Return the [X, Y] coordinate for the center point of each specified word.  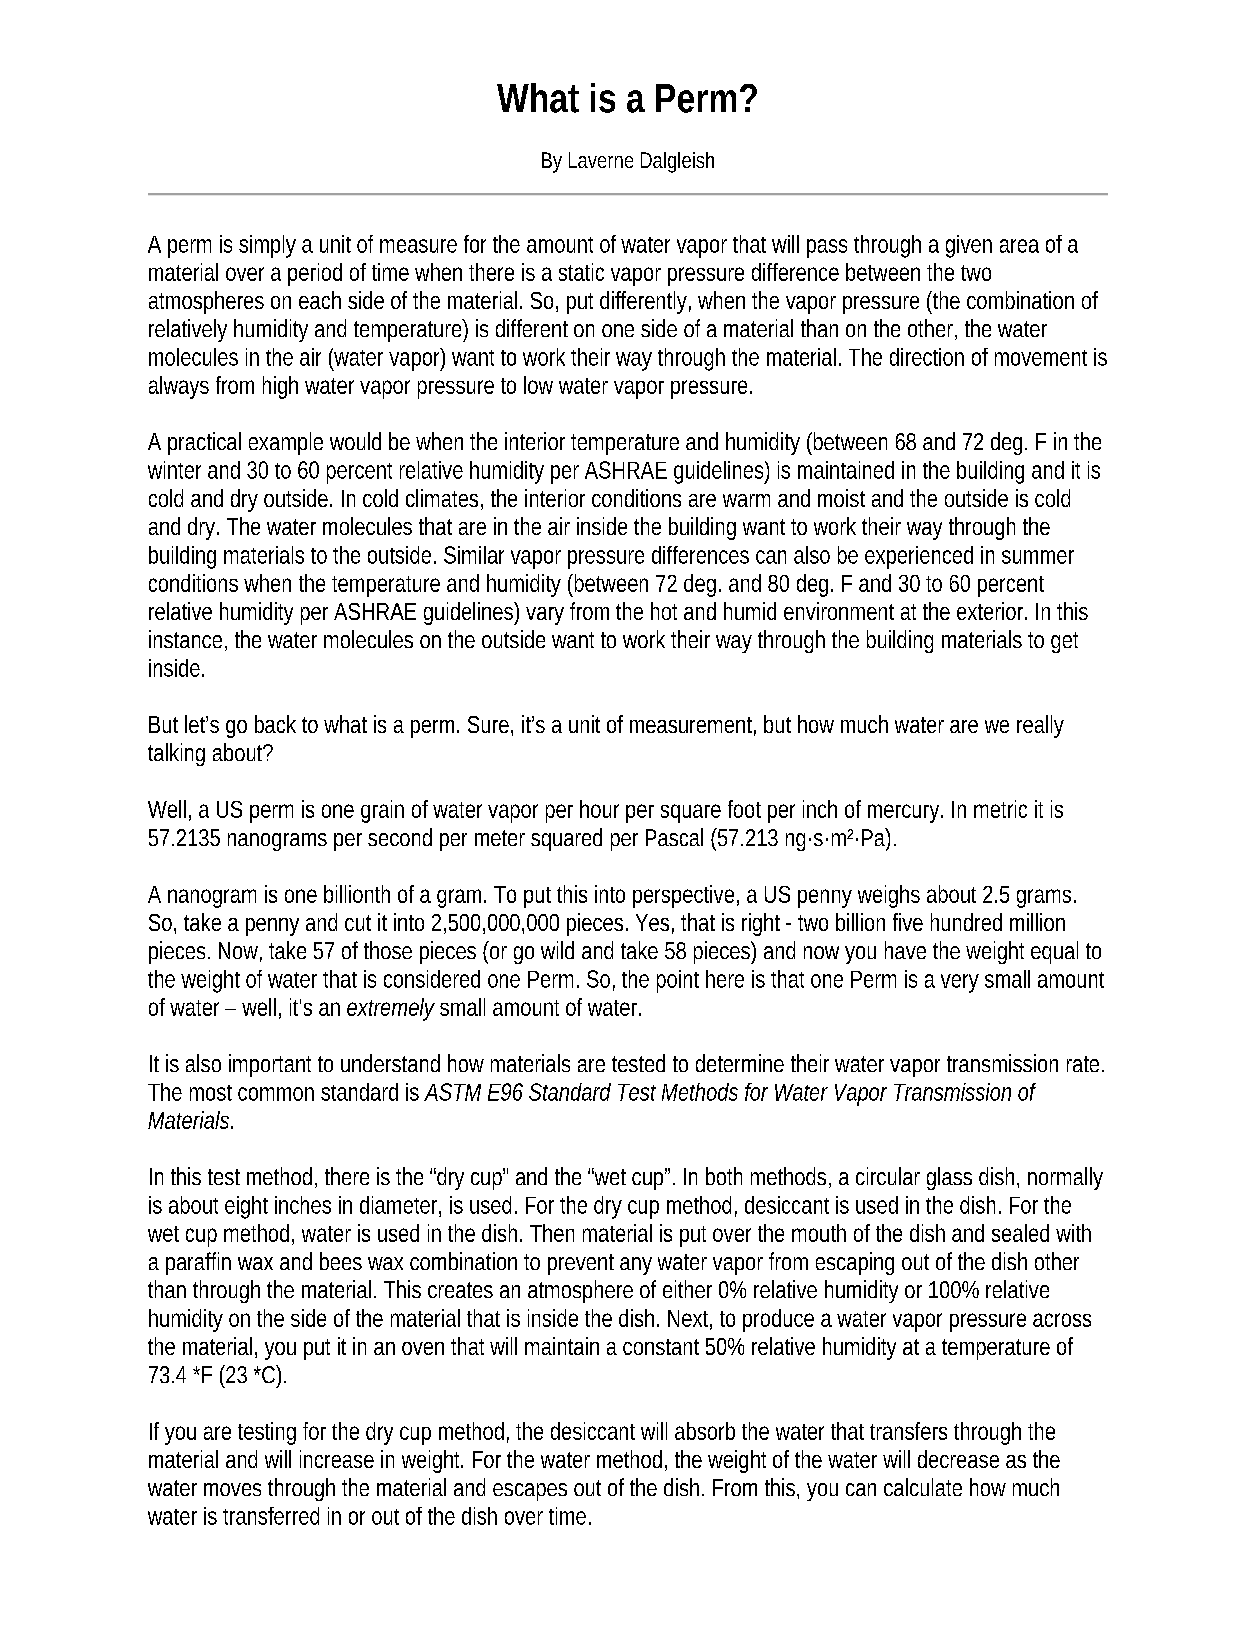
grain [382, 811]
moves [232, 1489]
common [276, 1094]
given [969, 246]
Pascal [674, 837]
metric [1000, 809]
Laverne [601, 160]
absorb [705, 1431]
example [286, 443]
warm [746, 500]
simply [267, 246]
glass [949, 1178]
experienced [919, 557]
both [724, 1176]
